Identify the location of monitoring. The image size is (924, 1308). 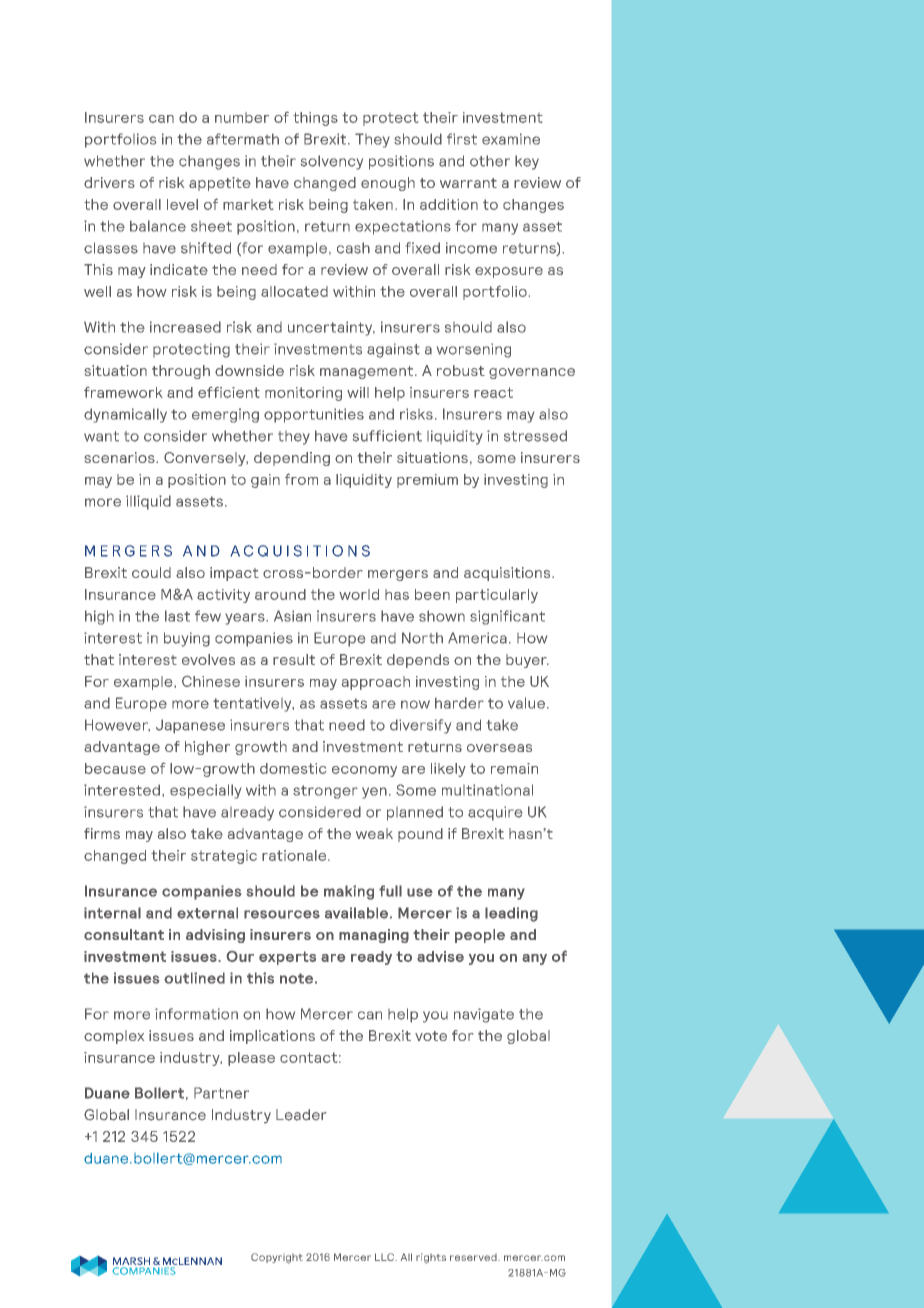
(303, 394).
